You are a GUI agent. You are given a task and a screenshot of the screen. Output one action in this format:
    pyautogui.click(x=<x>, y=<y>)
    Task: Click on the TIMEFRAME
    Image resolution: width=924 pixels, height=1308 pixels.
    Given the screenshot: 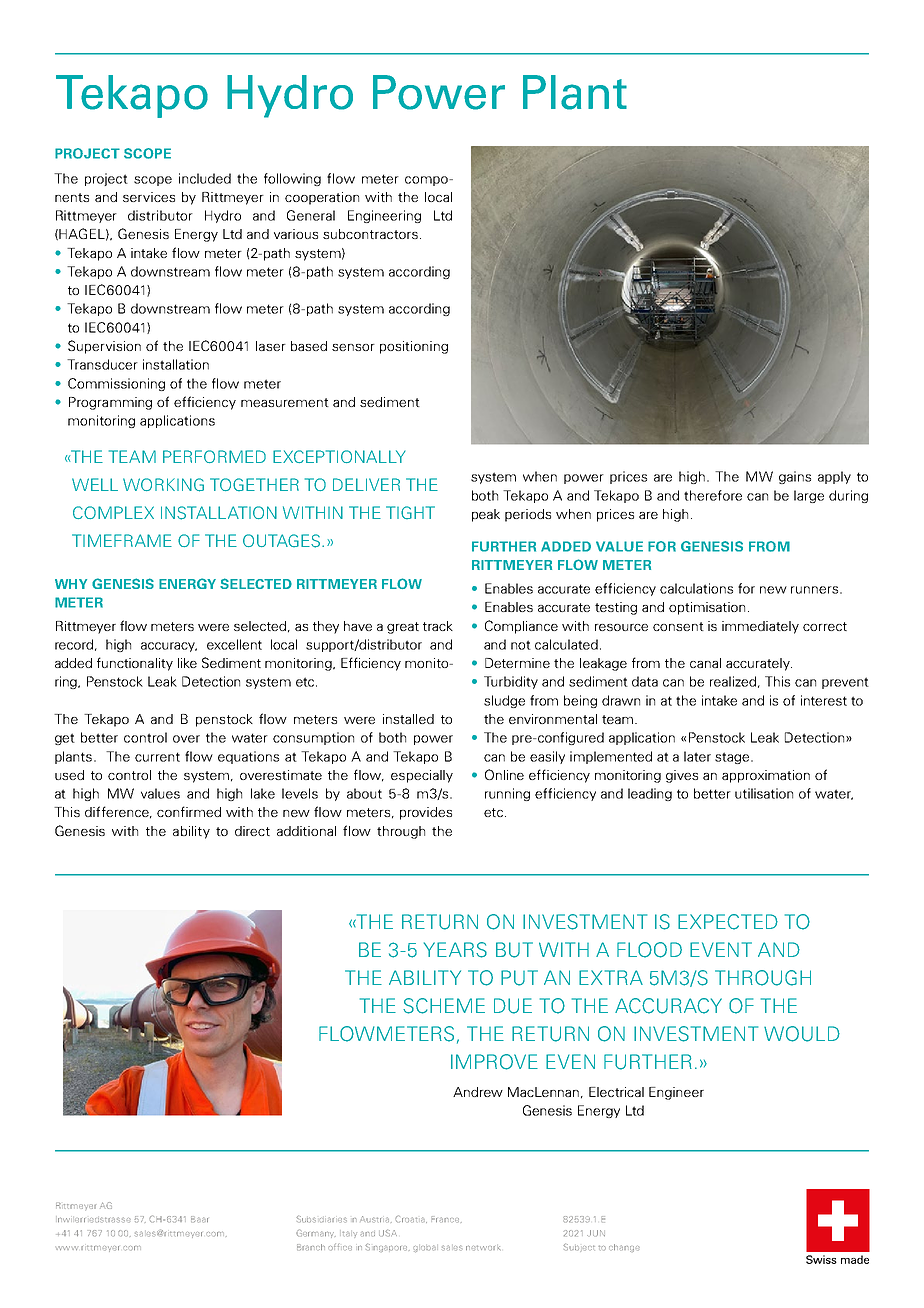 What is the action you would take?
    pyautogui.click(x=122, y=540)
